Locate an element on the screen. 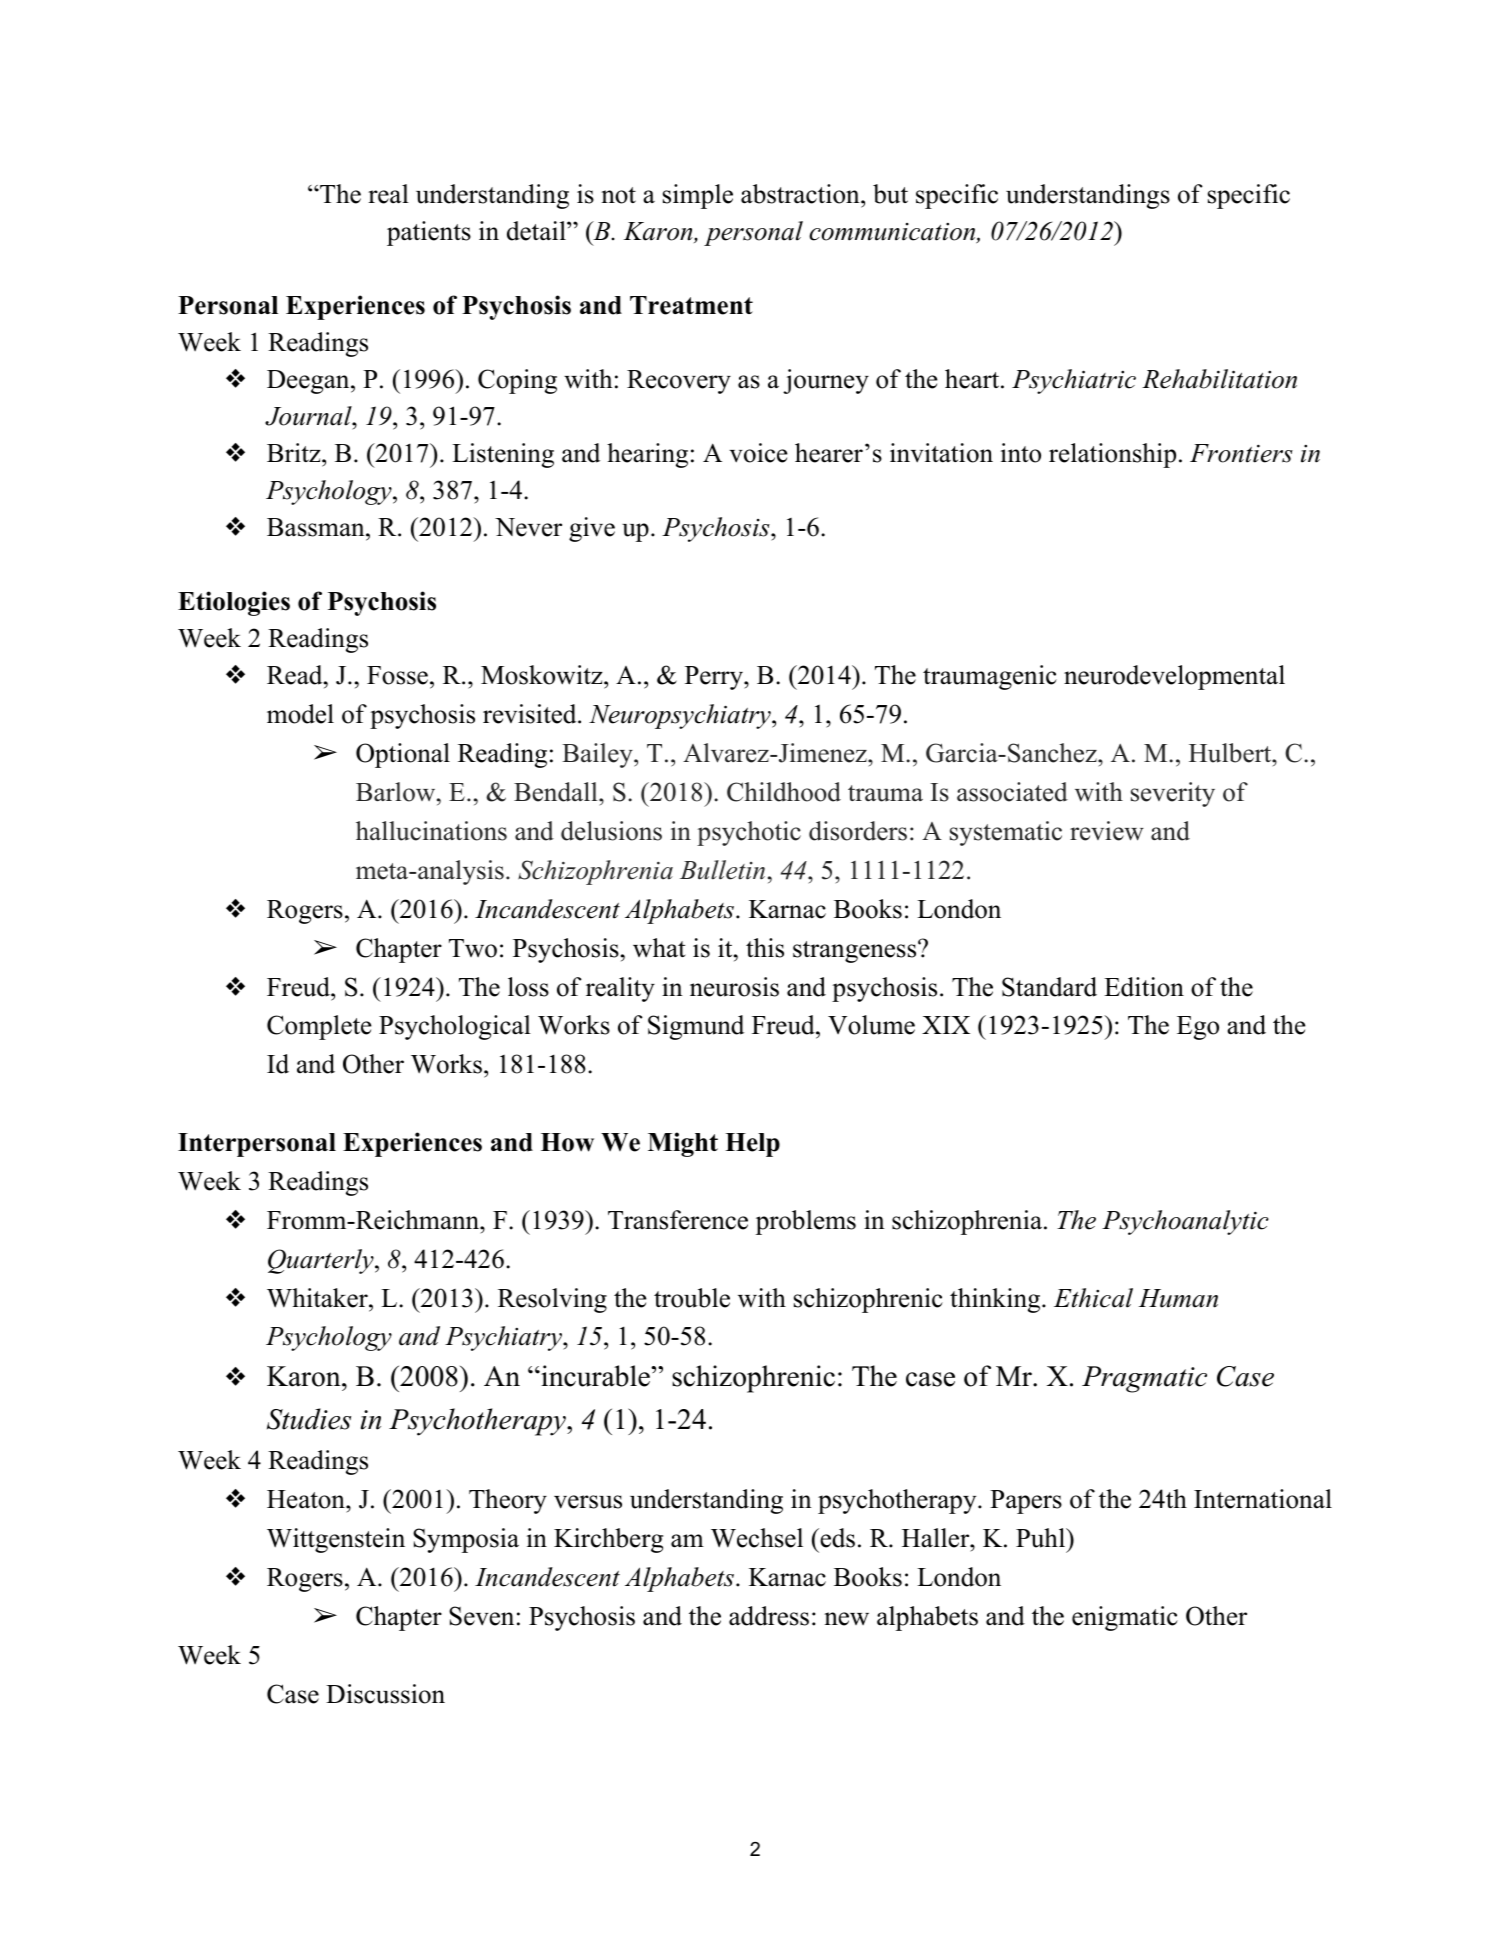  Psychiatric is located at coordinates (1074, 381).
